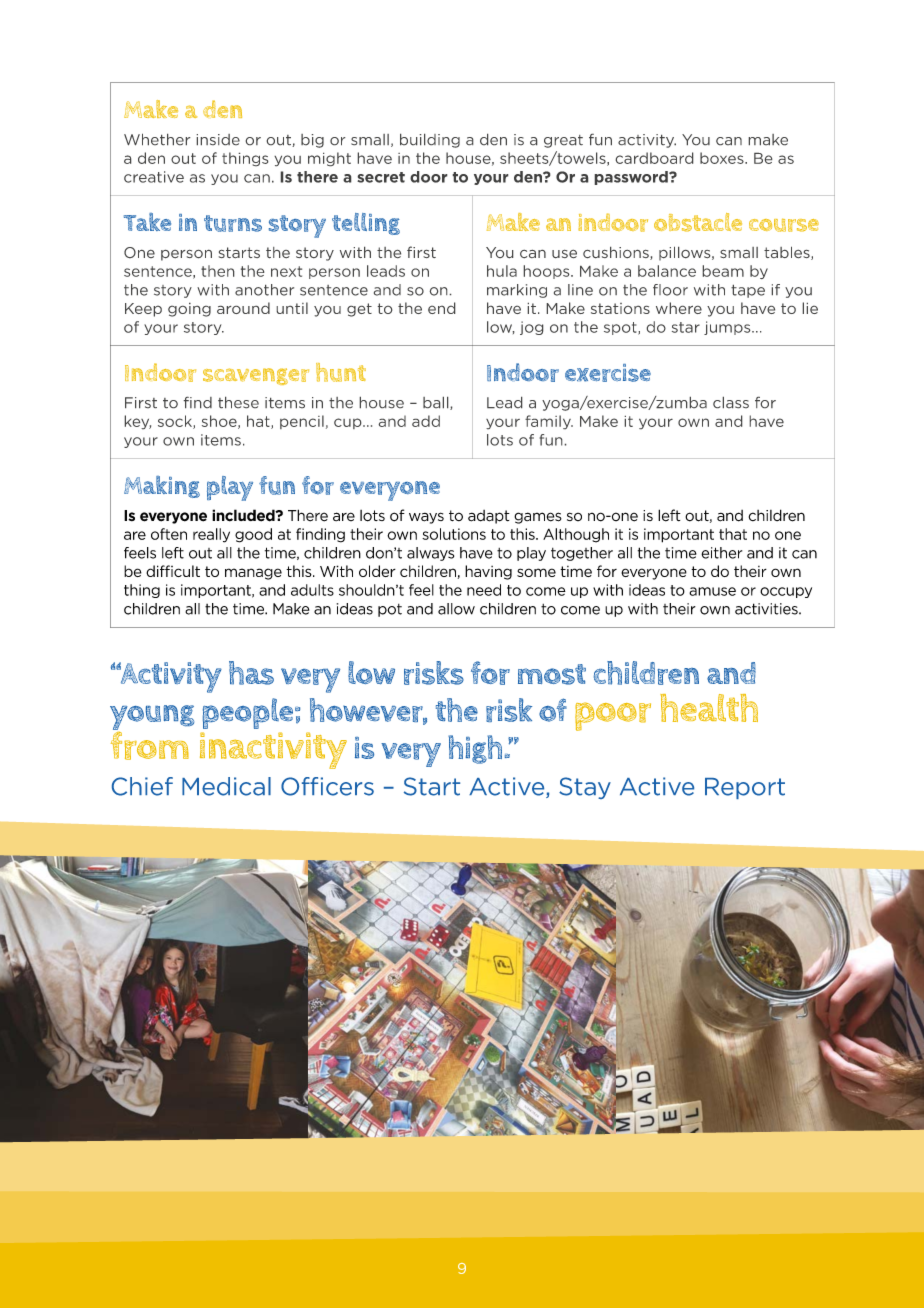  I want to click on Medical, so click(226, 786).
